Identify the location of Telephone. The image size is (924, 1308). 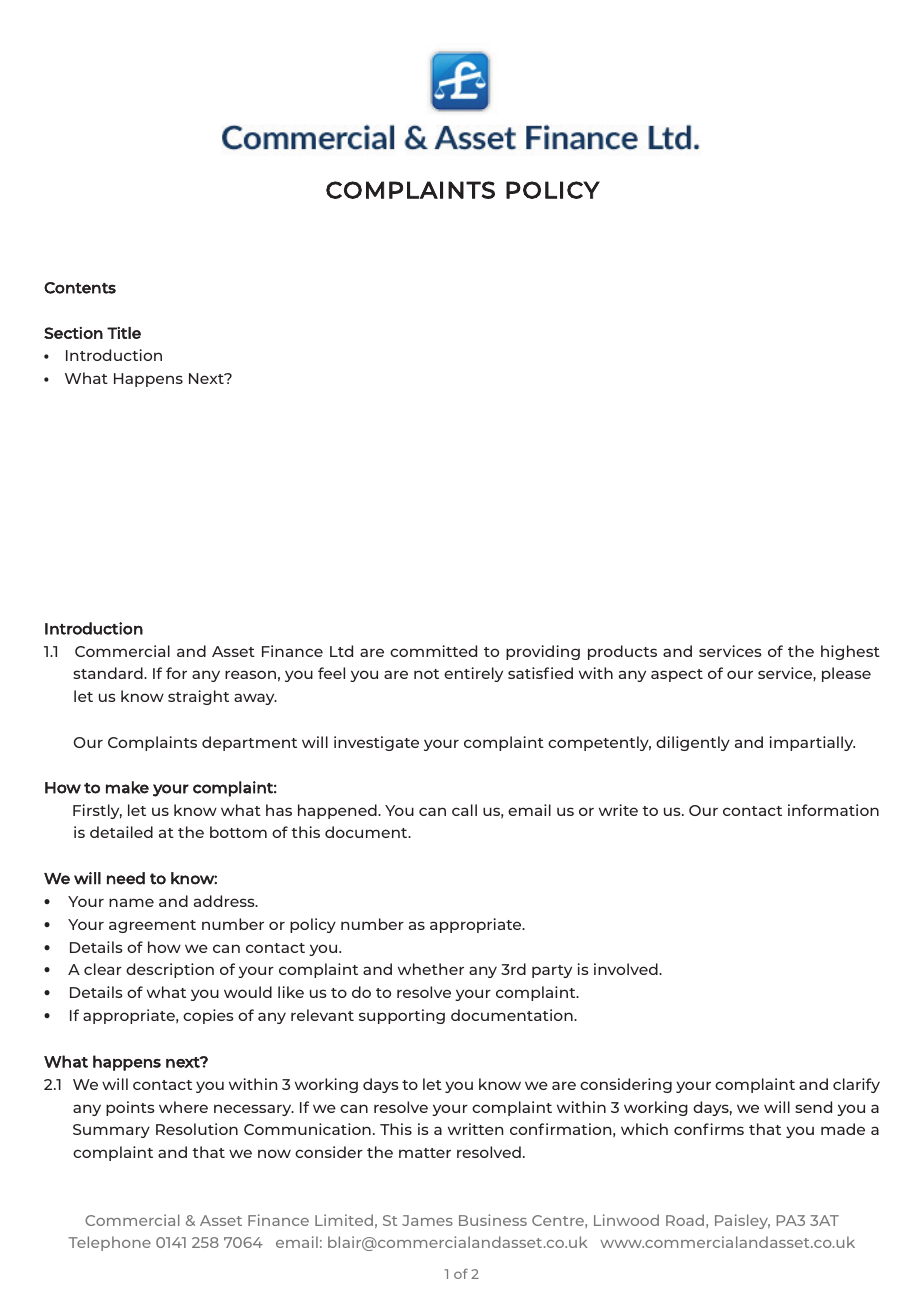
(109, 1243).
